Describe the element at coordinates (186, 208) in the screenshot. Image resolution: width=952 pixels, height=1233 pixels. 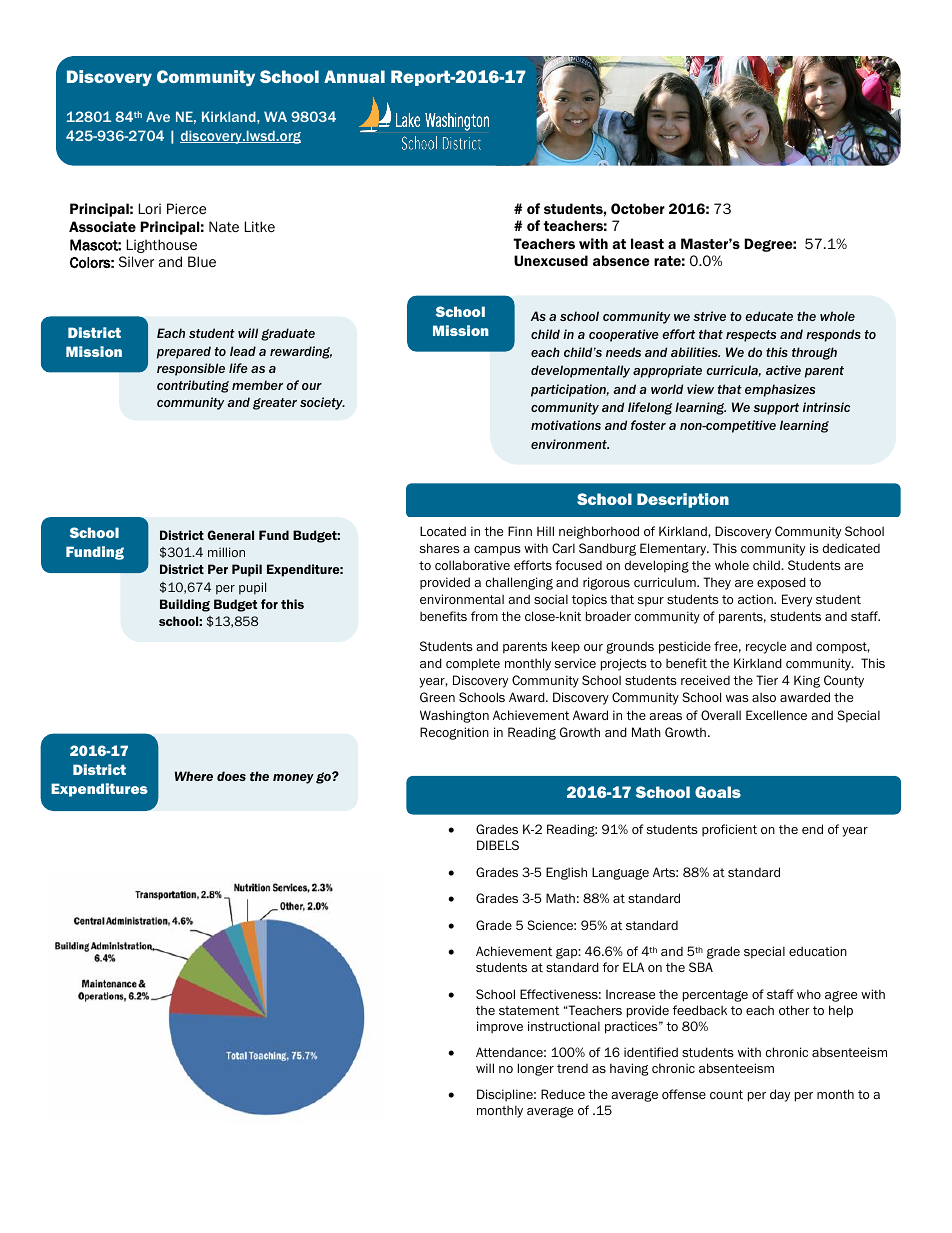
I see `Pierce` at that location.
